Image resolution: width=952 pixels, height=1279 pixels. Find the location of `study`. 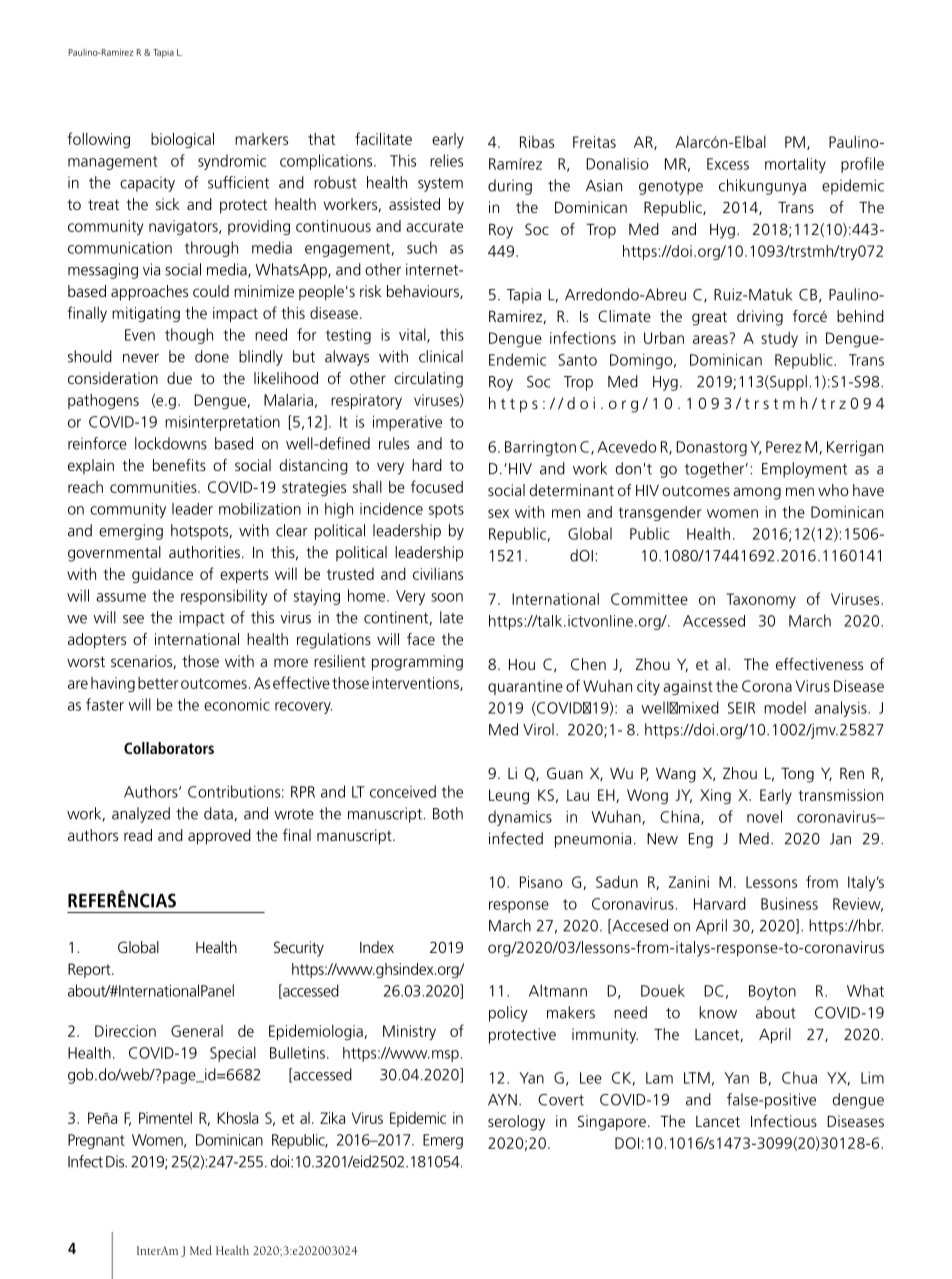

study is located at coordinates (779, 339).
